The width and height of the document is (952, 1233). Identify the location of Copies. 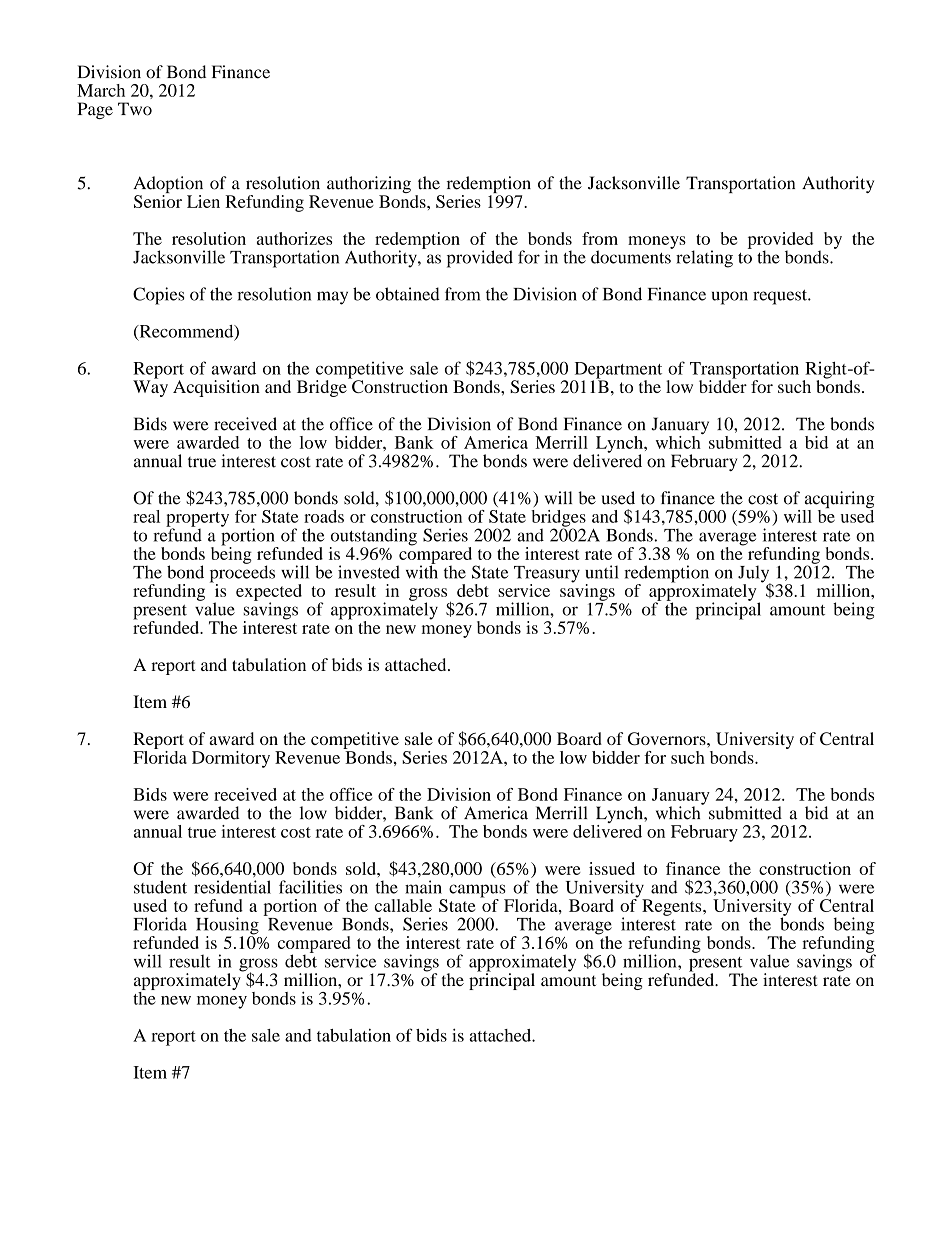
(158, 296).
